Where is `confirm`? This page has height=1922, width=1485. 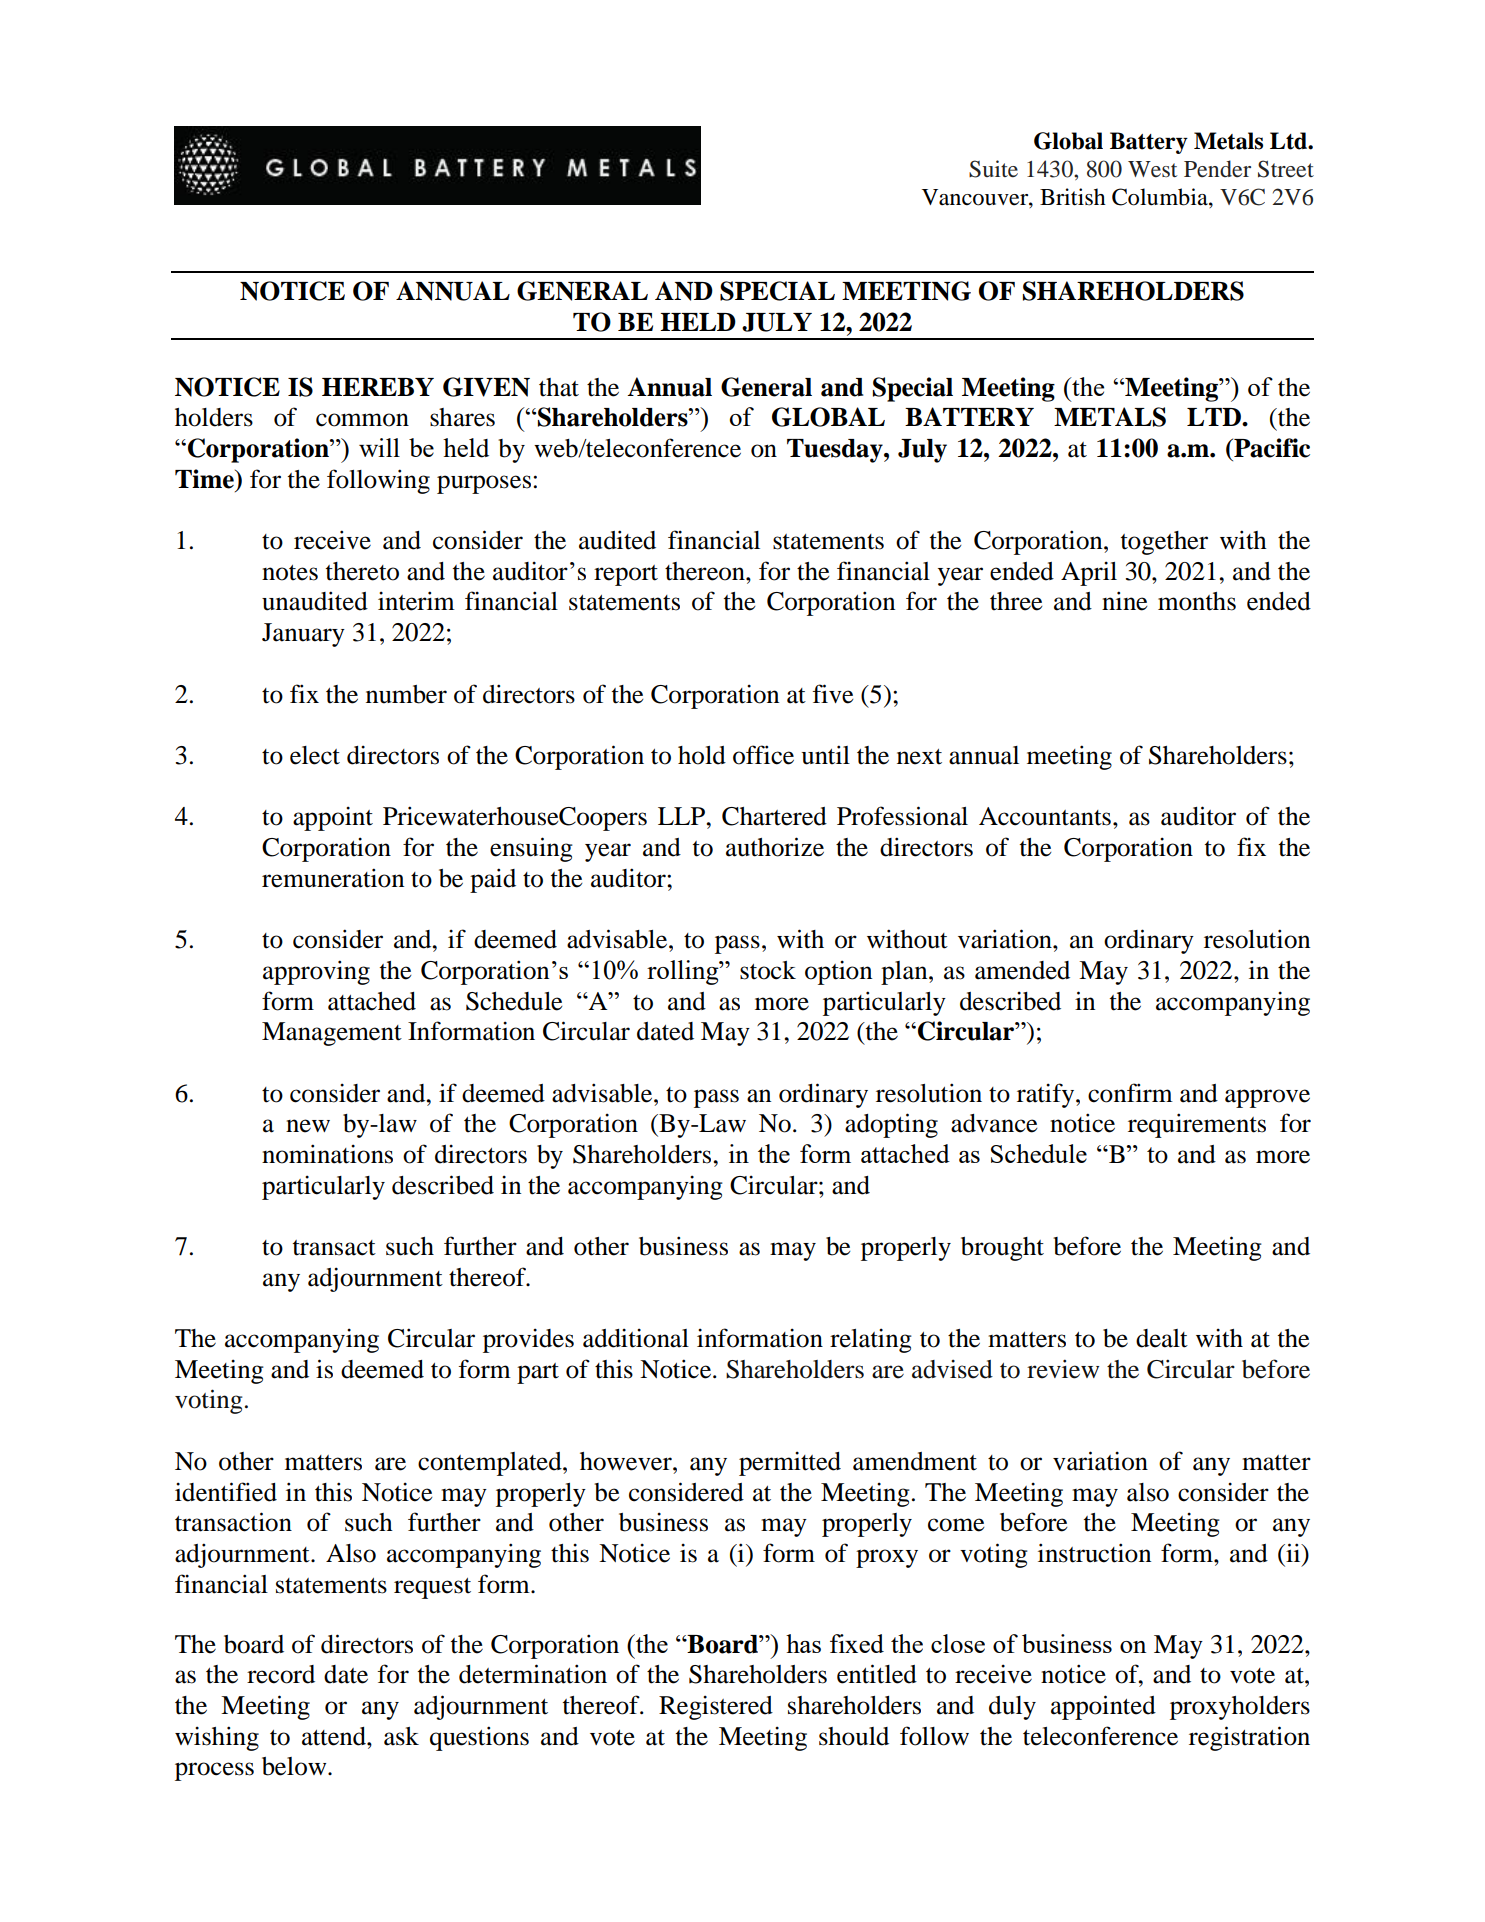 confirm is located at coordinates (1130, 1093).
